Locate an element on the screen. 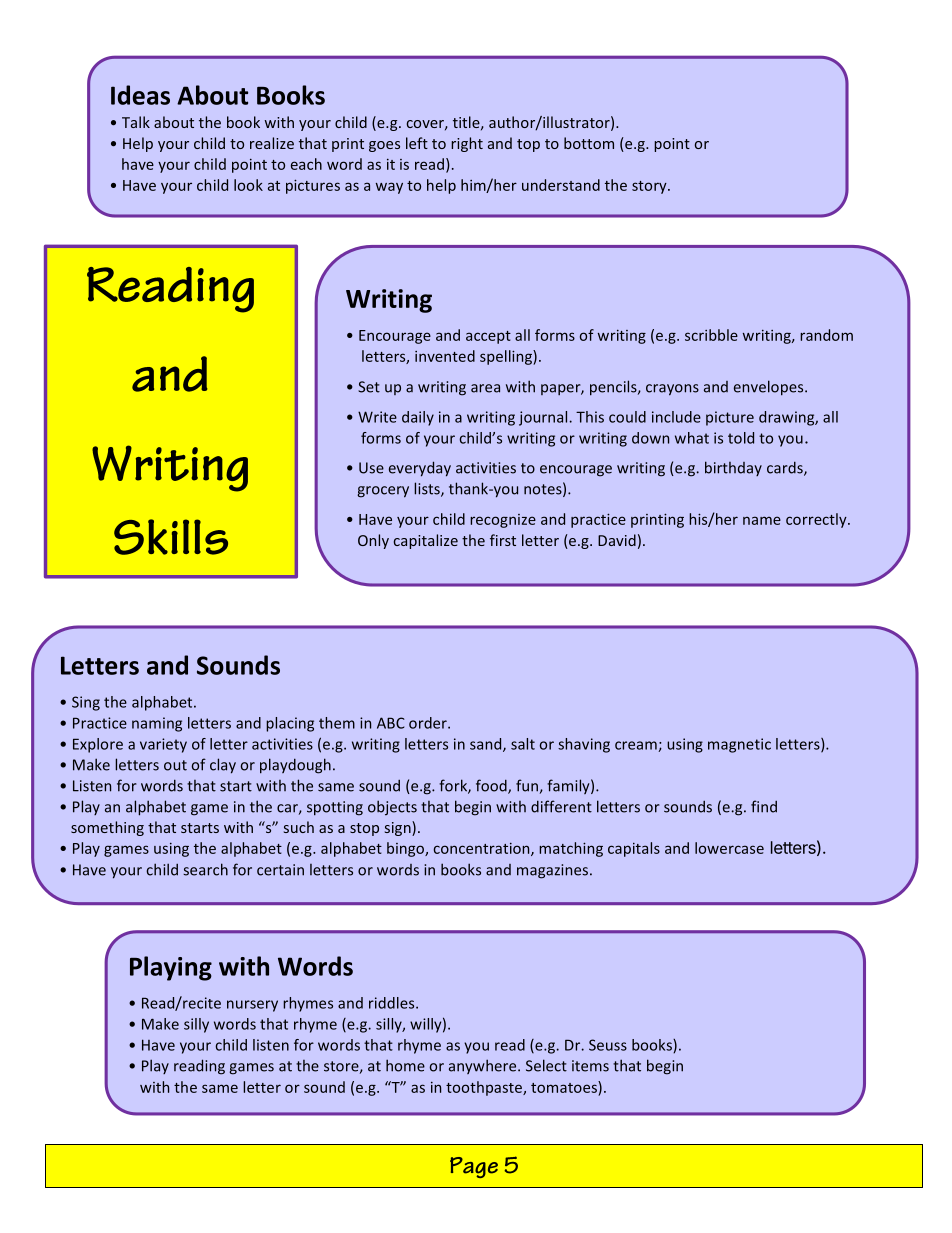 This screenshot has height=1233, width=952. Use is located at coordinates (371, 468).
